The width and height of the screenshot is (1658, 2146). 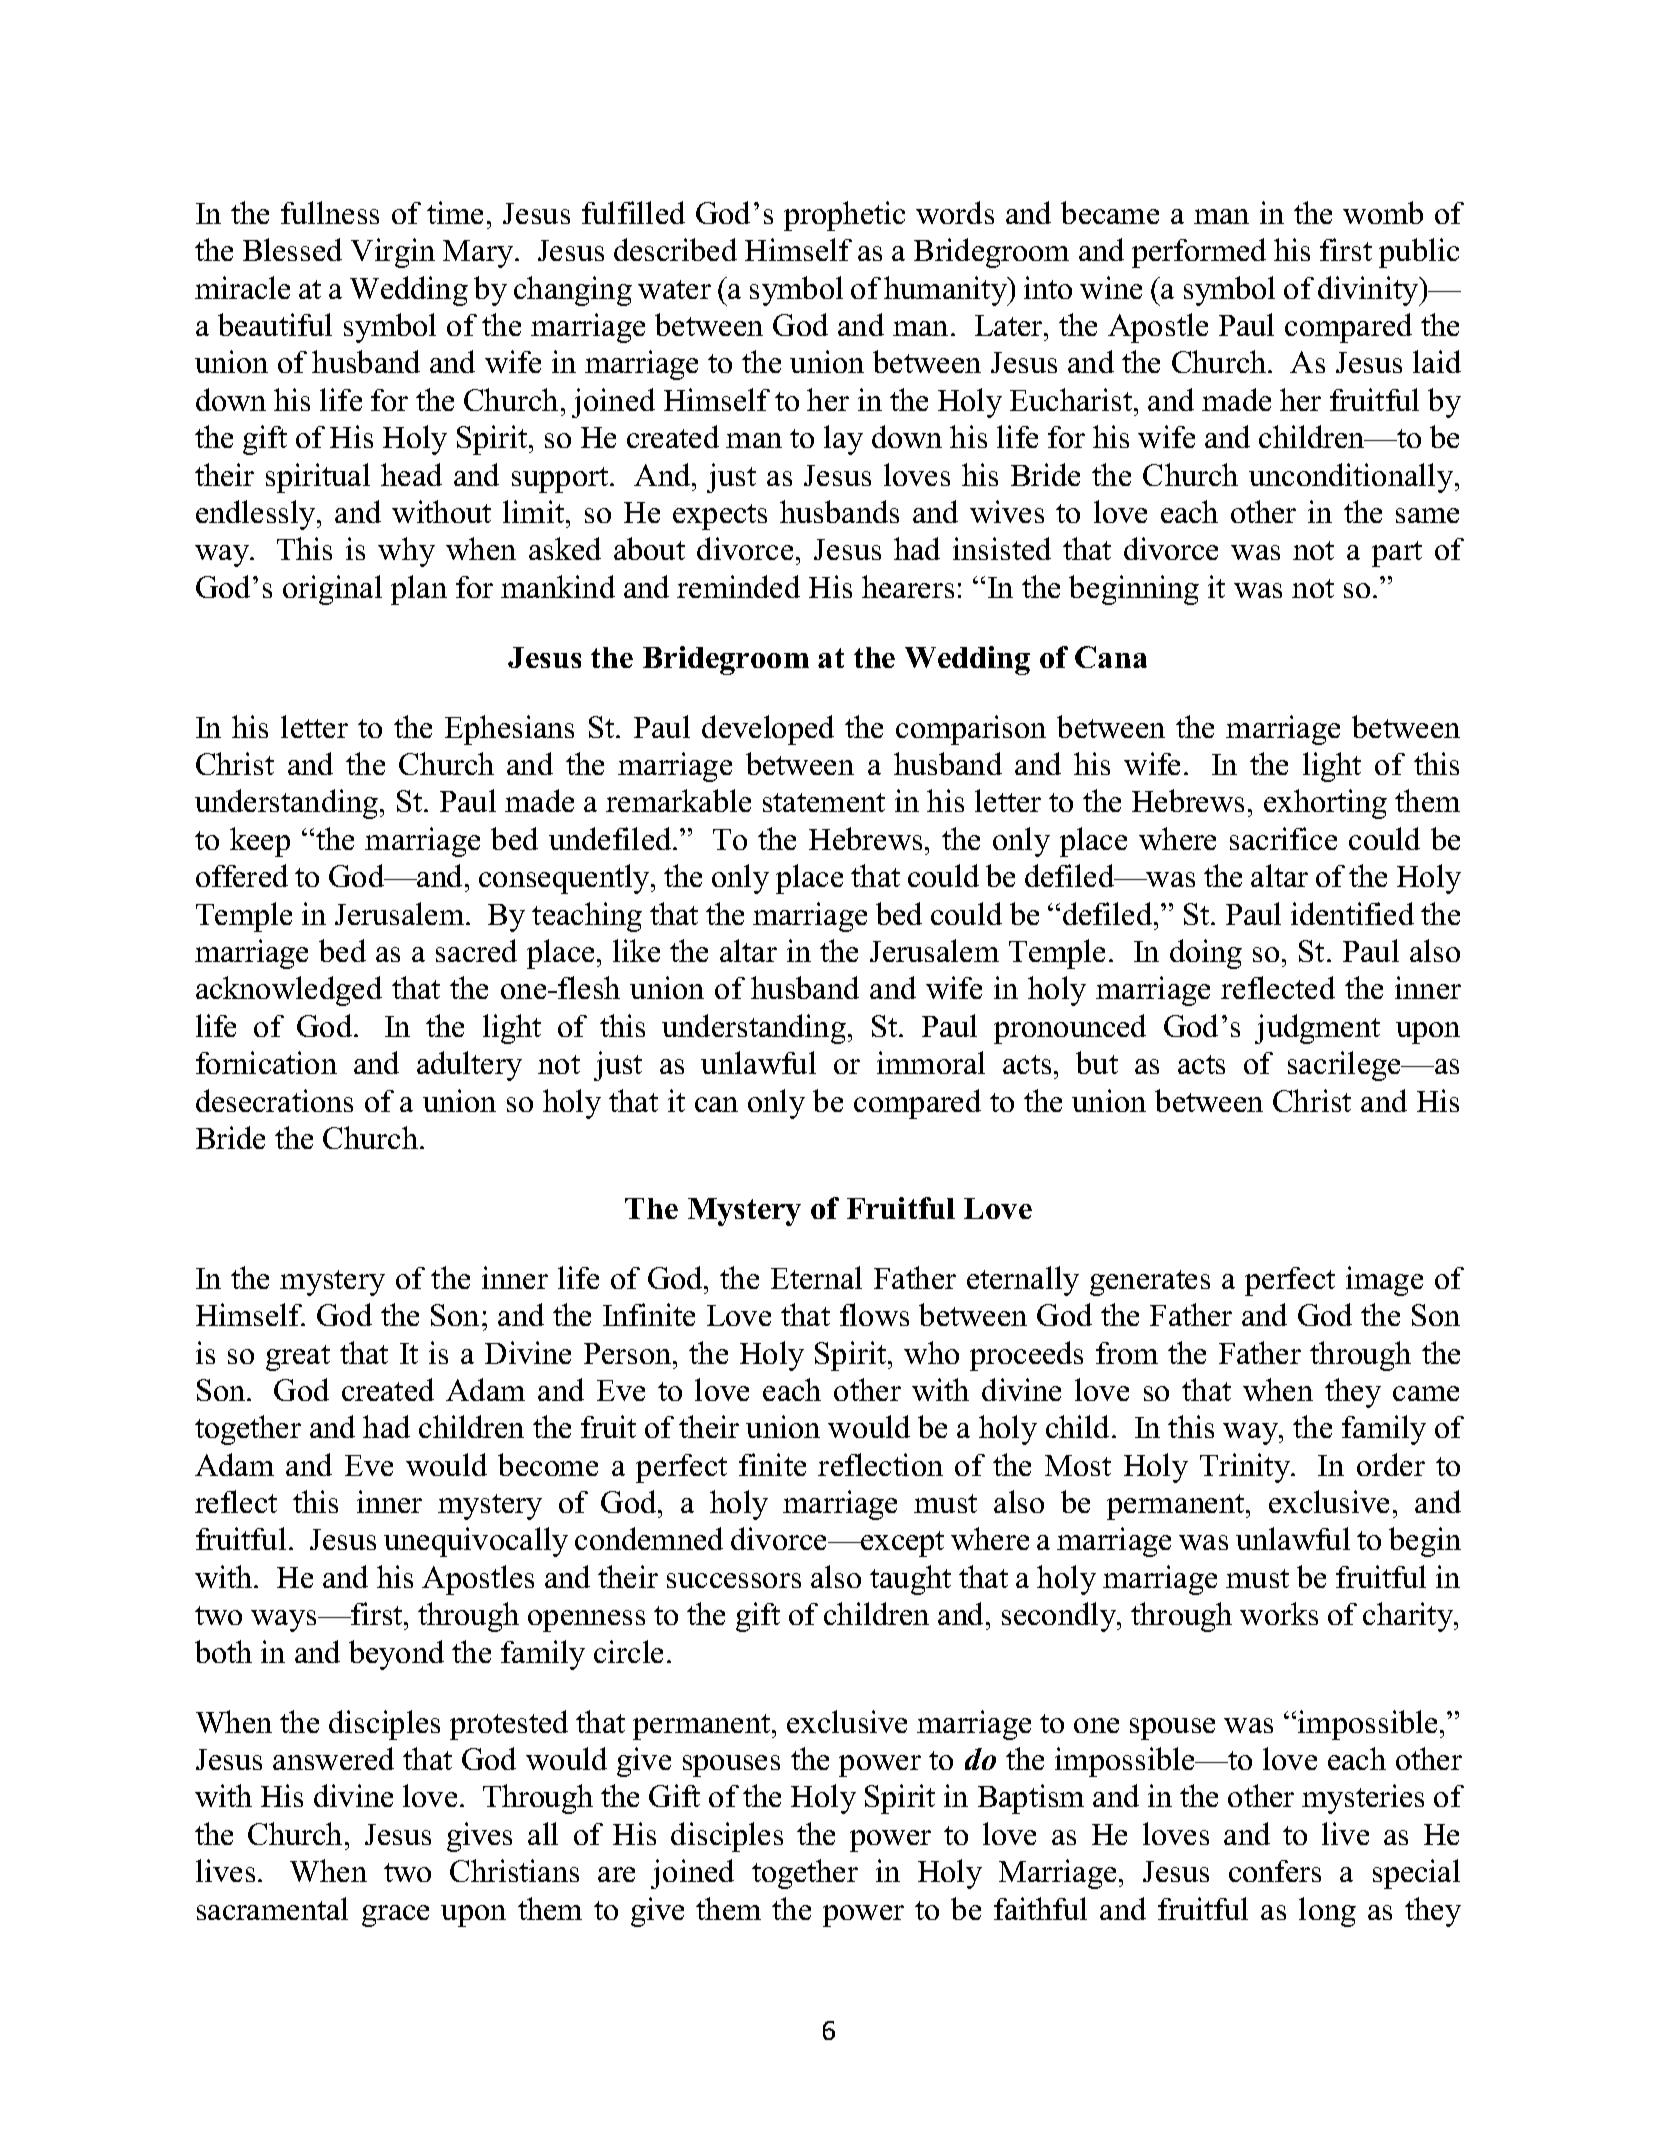 I want to click on developed, so click(x=768, y=730).
